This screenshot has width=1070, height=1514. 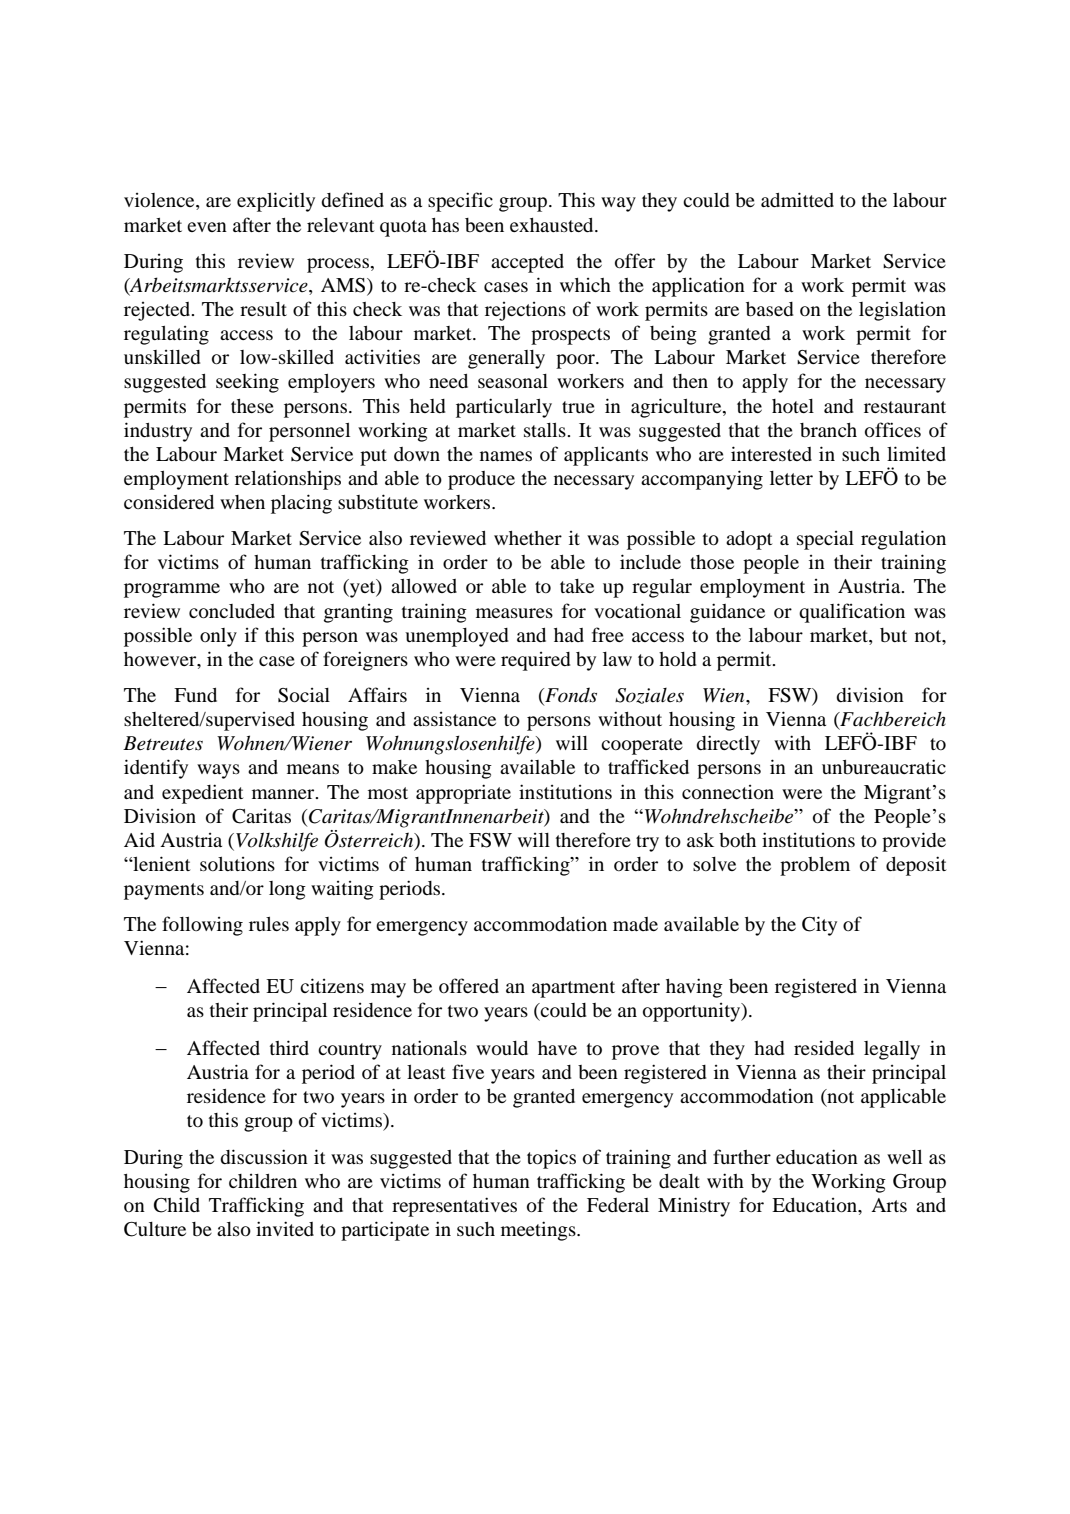 I want to click on invited, so click(x=285, y=1228).
